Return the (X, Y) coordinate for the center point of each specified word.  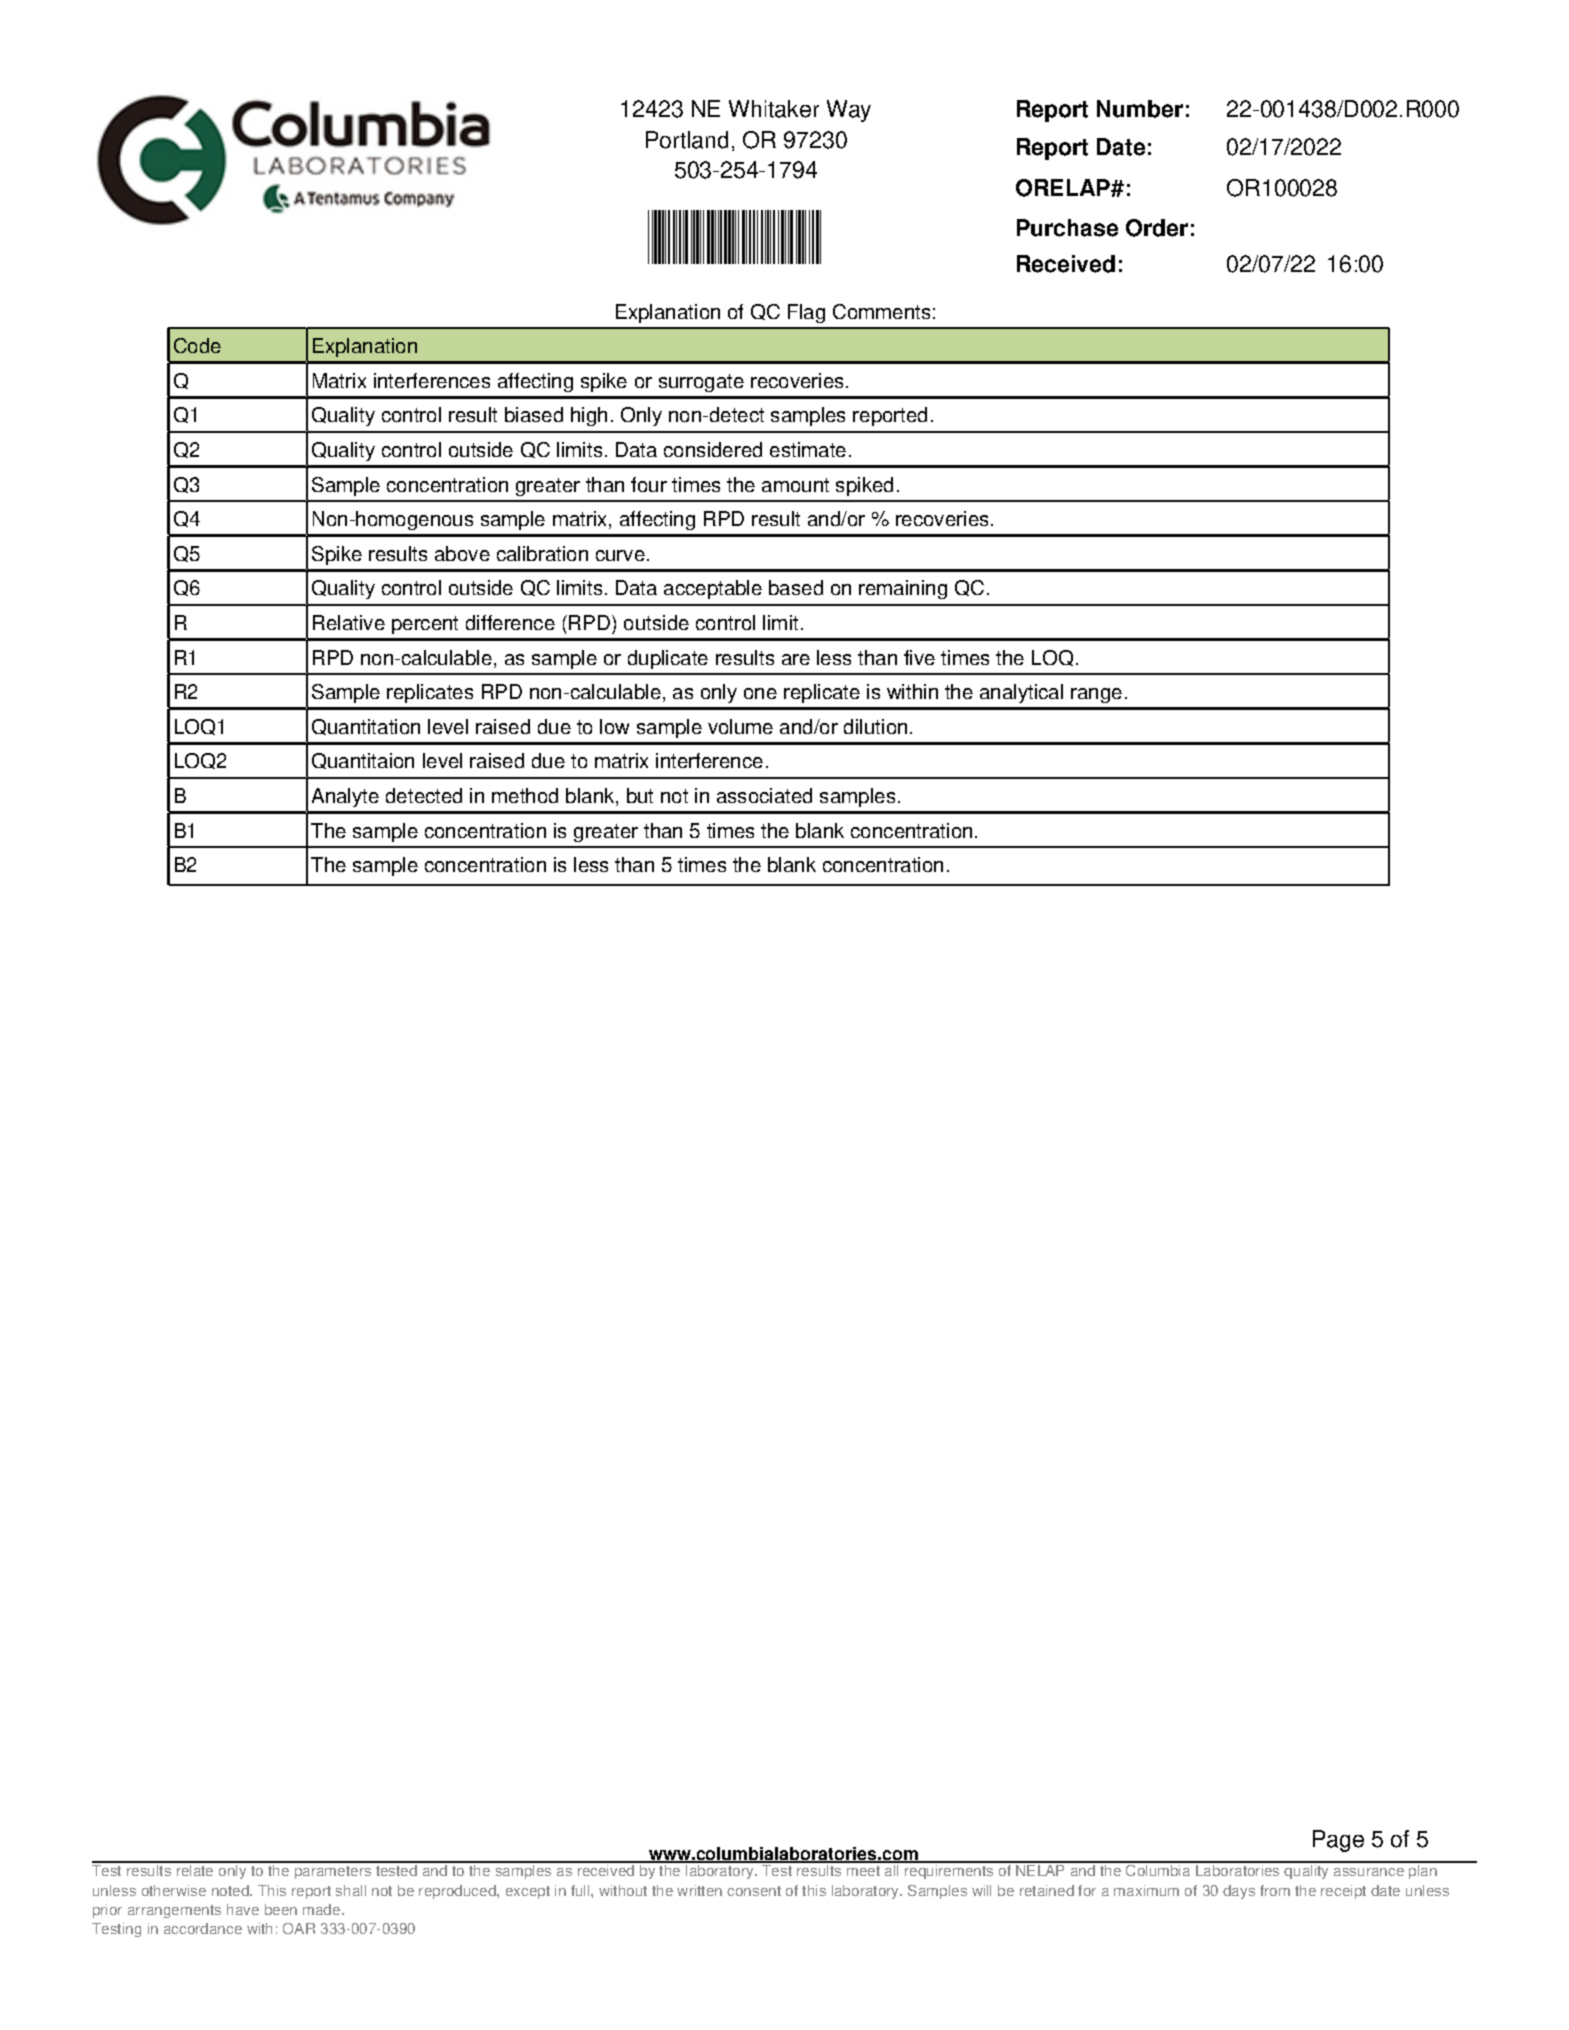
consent (754, 1891)
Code (197, 345)
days (1239, 1892)
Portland (687, 140)
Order (1157, 228)
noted (231, 1890)
